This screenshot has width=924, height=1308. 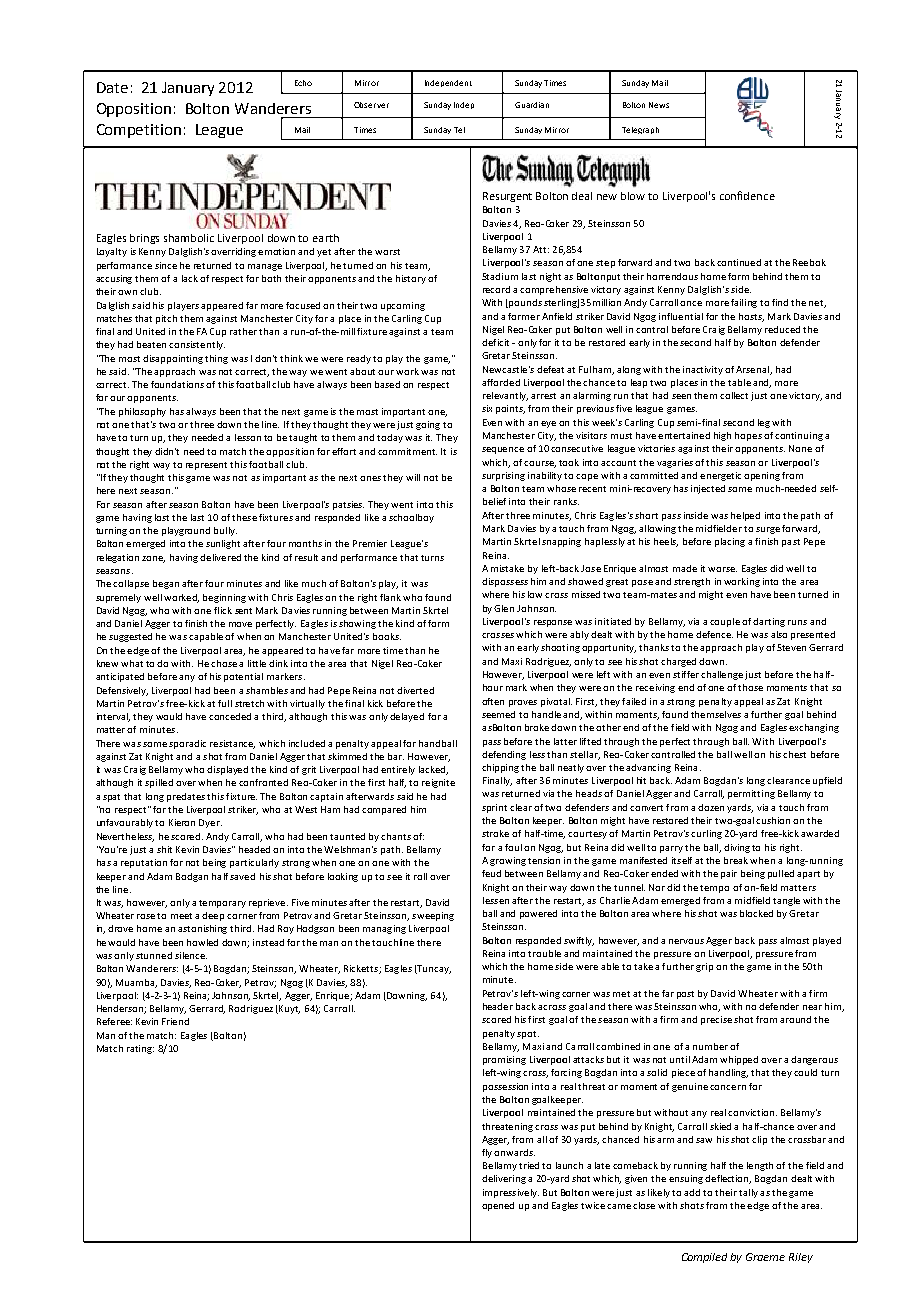 What do you see at coordinates (748, 1193) in the screenshot?
I see `tally` at bounding box center [748, 1193].
